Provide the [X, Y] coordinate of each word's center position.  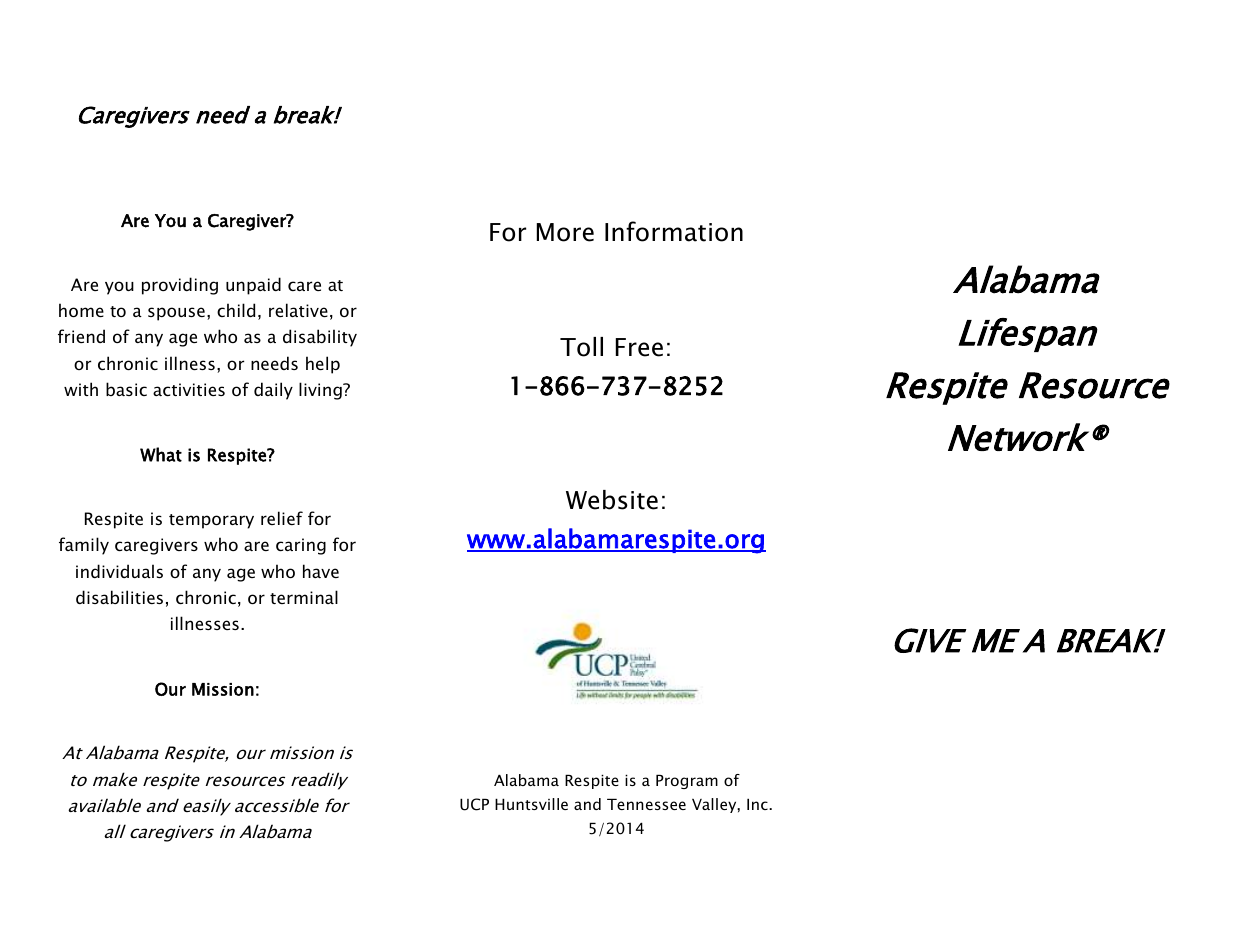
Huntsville [531, 804]
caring [301, 546]
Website [612, 500]
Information [674, 231]
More [565, 232]
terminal [304, 597]
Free [639, 347]
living [321, 391]
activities [189, 389]
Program [687, 781]
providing [180, 286]
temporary [211, 521]
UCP [474, 804]
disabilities [119, 597]
